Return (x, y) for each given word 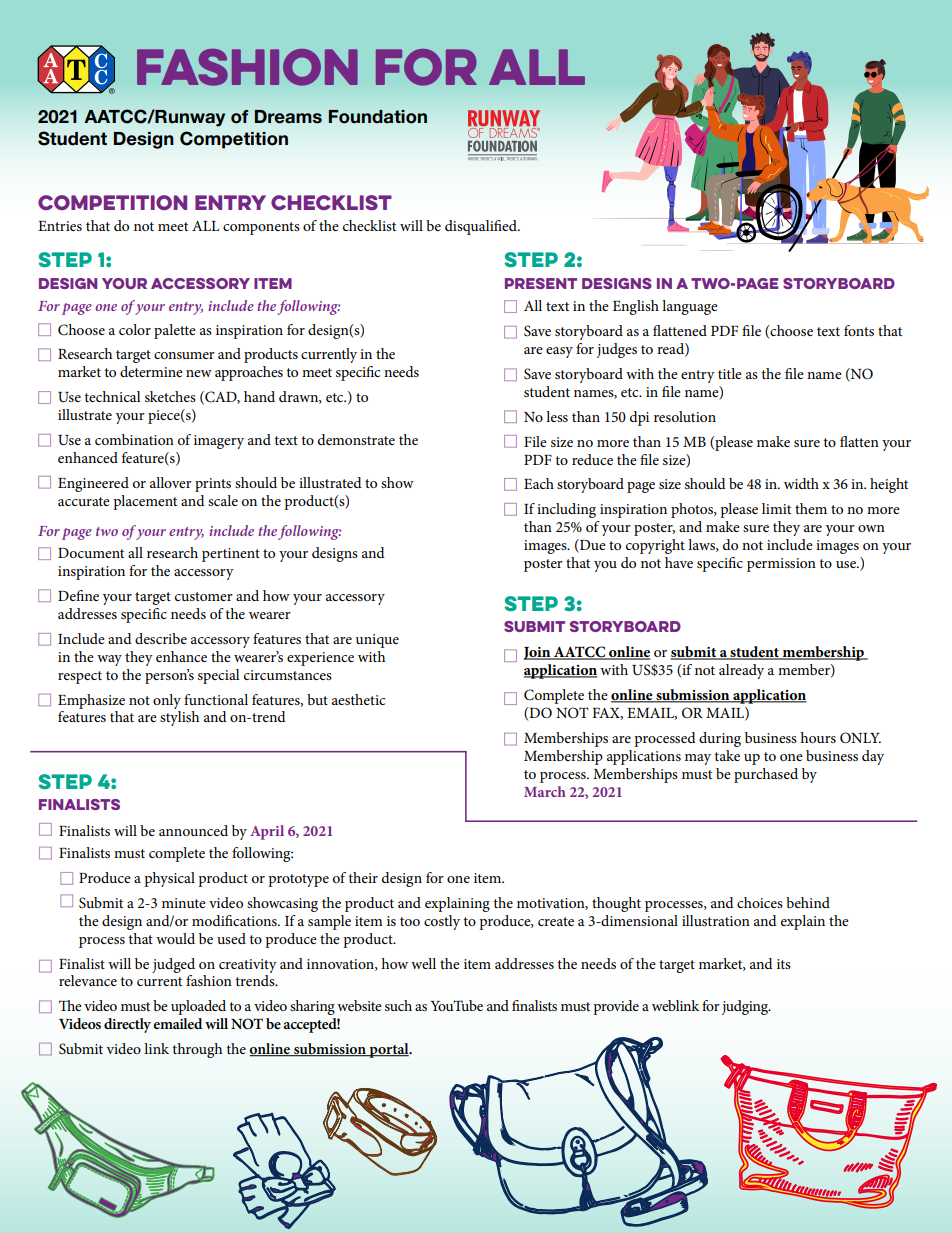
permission (781, 565)
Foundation (378, 117)
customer (204, 596)
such (398, 1005)
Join (538, 653)
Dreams (288, 117)
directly (127, 1025)
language (690, 307)
